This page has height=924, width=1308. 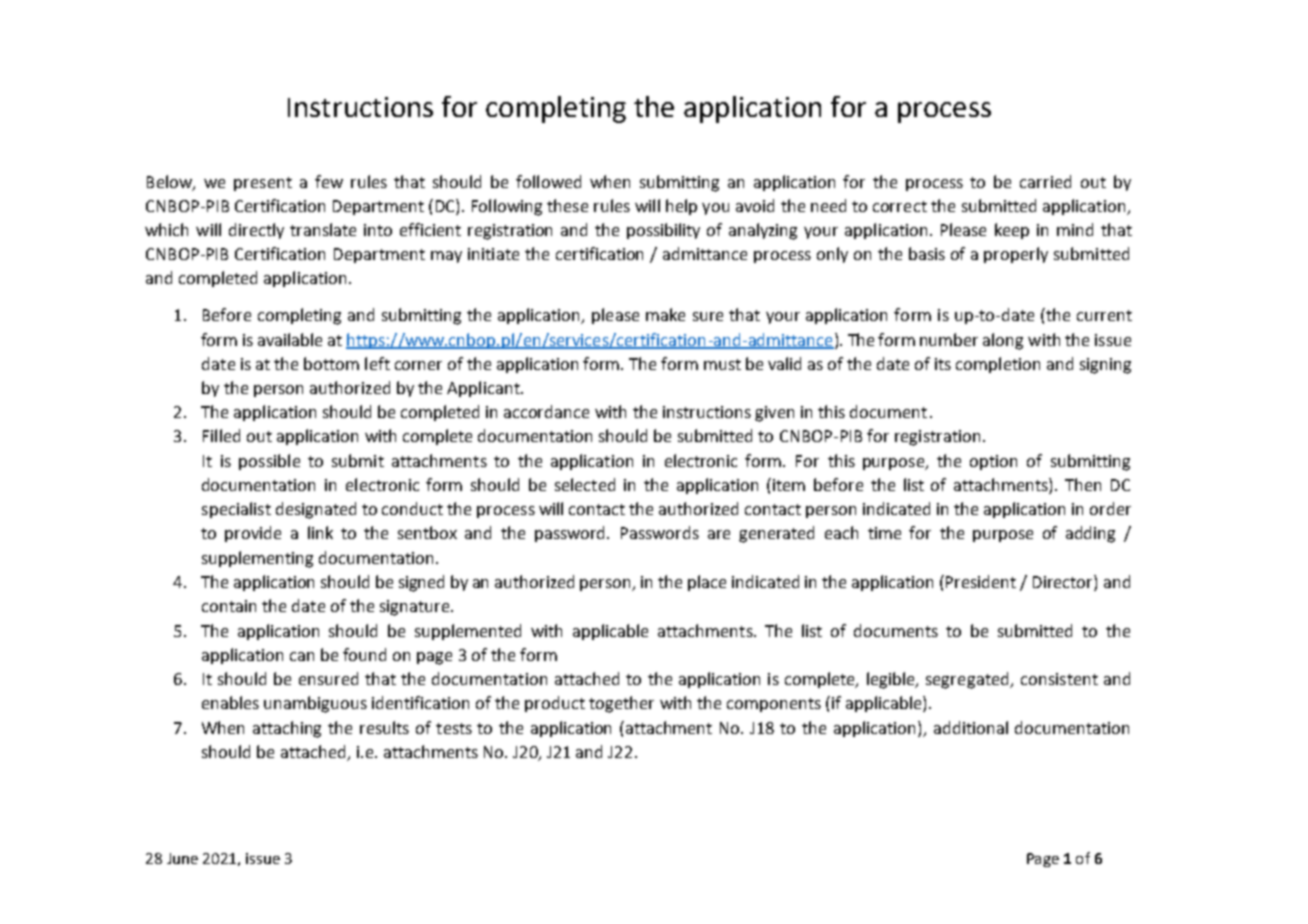 What do you see at coordinates (981, 581) in the page?
I see `President` at bounding box center [981, 581].
